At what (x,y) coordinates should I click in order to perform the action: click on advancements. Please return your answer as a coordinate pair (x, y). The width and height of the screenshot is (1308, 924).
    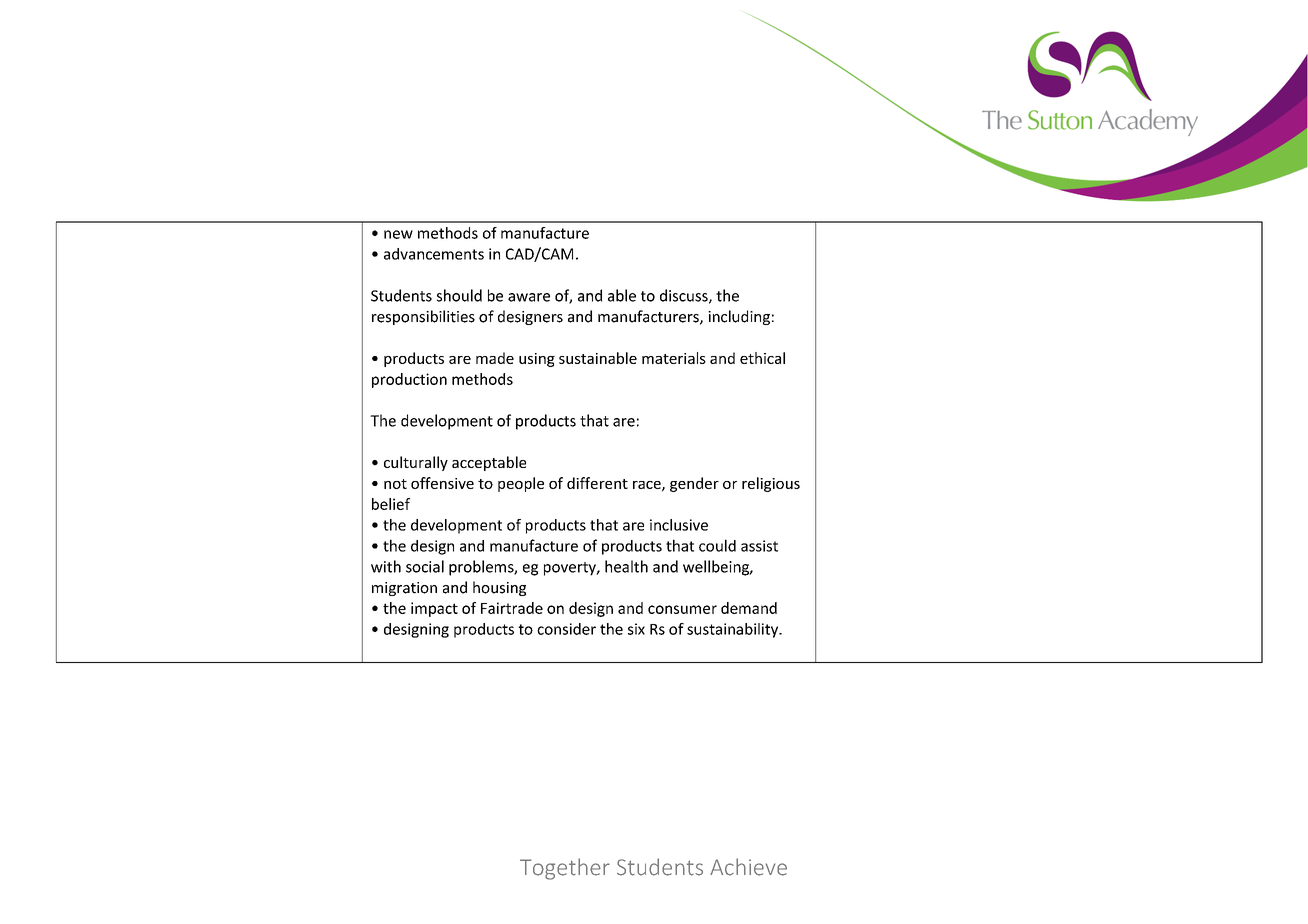
    Looking at the image, I should click on (434, 254).
